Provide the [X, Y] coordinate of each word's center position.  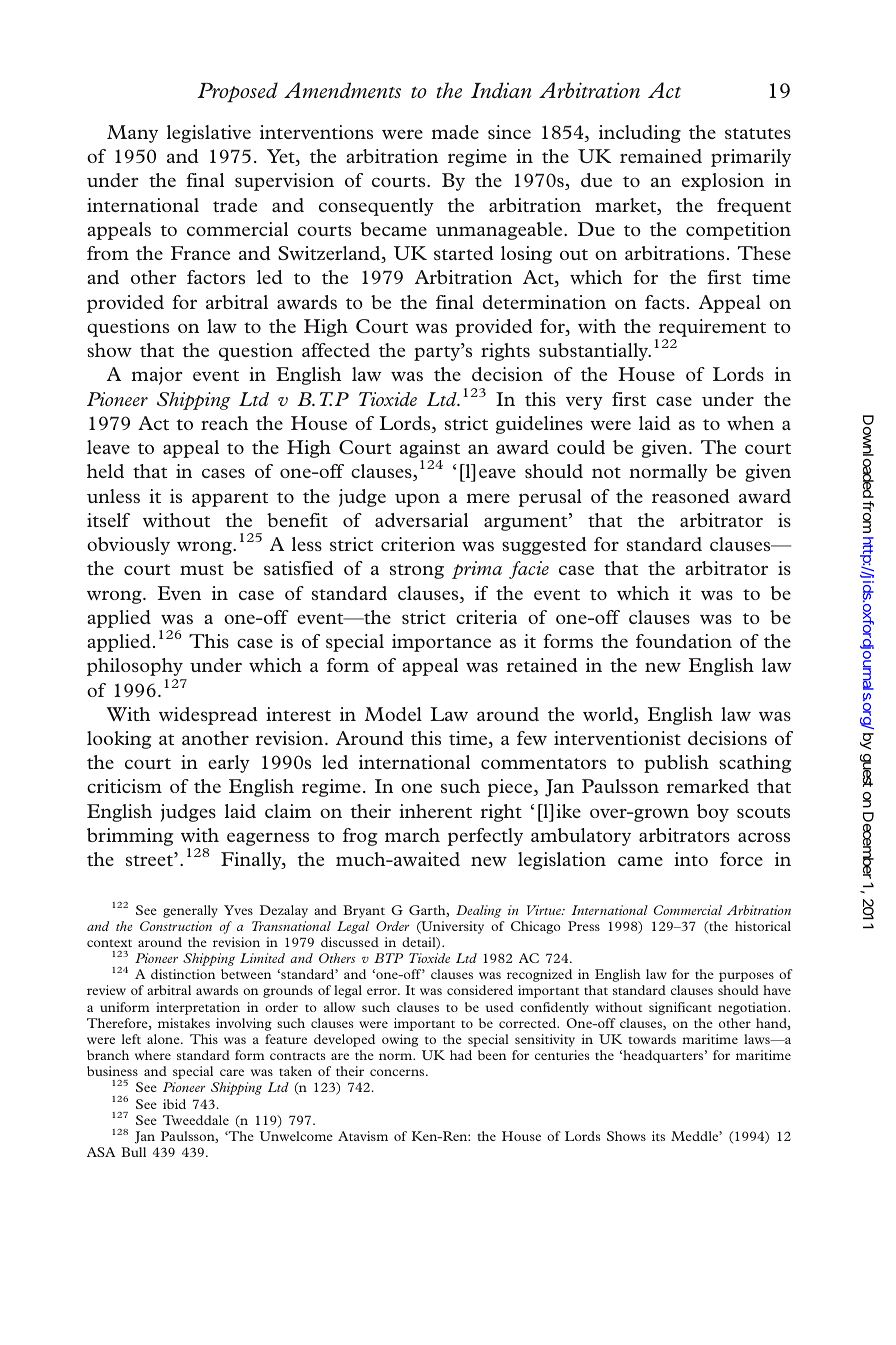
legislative [209, 134]
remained [661, 156]
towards [652, 1039]
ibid [174, 1104]
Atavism [363, 1136]
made [455, 132]
